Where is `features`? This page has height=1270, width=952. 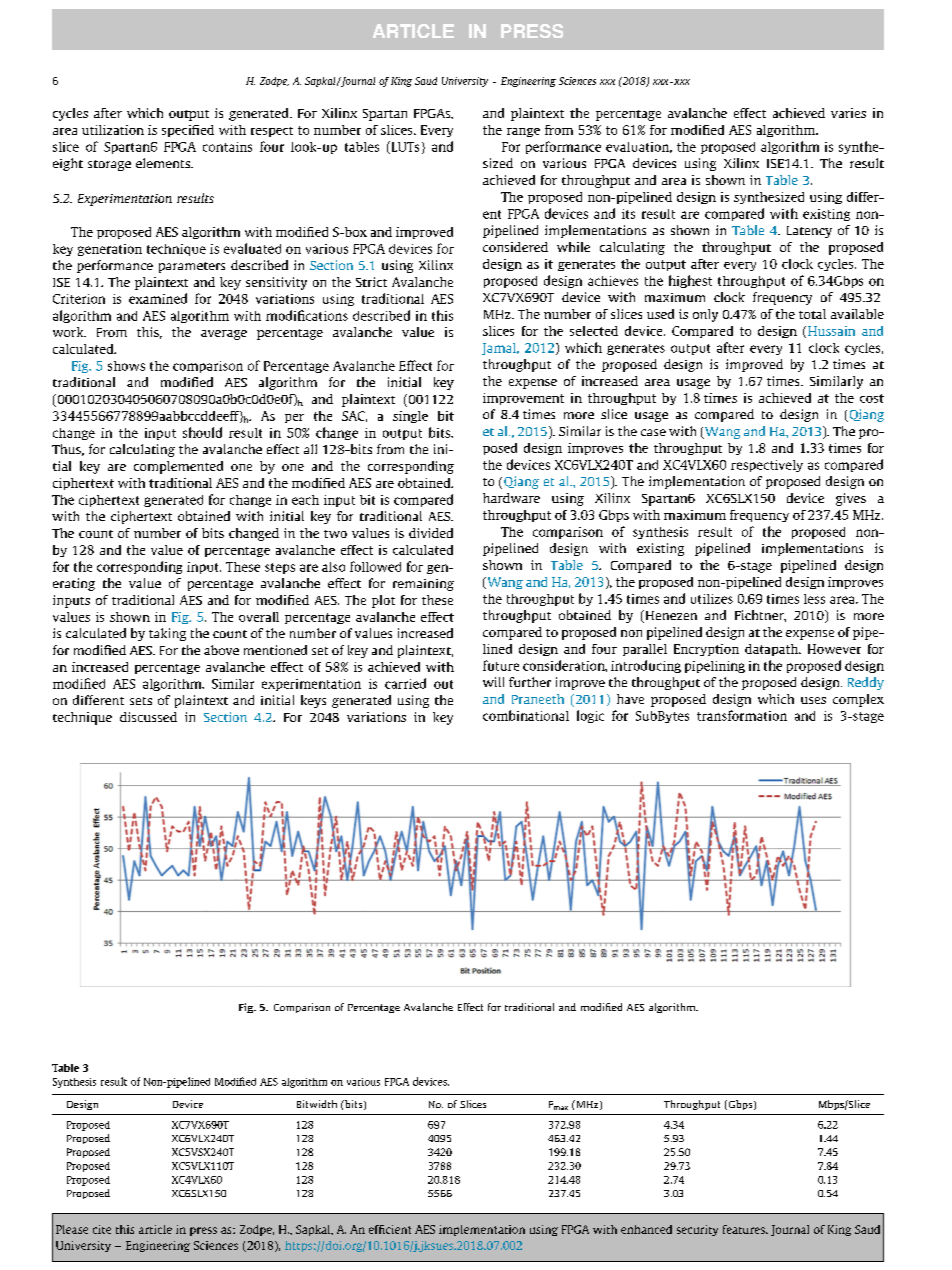 features is located at coordinates (745, 1229).
